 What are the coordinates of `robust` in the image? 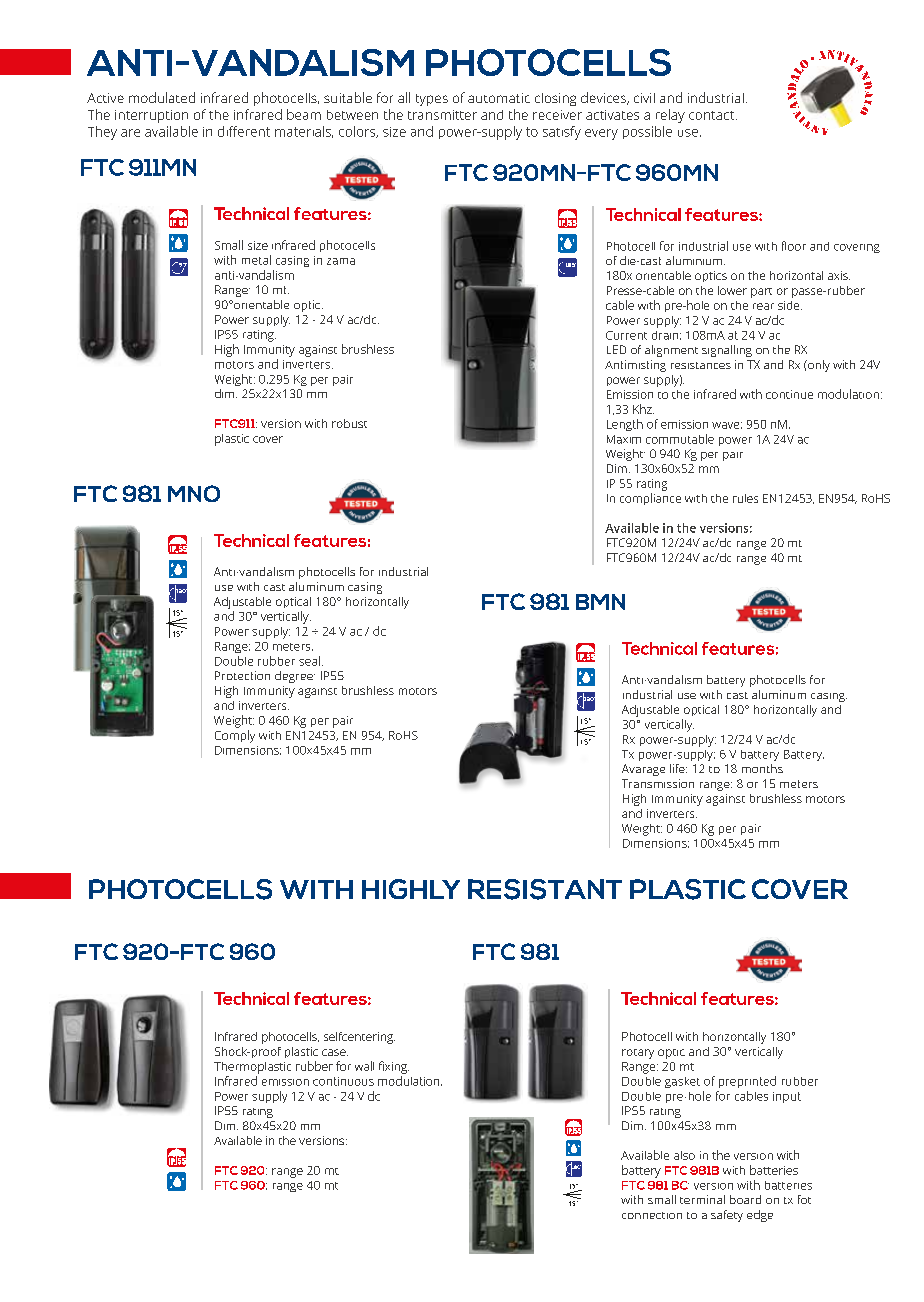 It's located at (349, 423).
